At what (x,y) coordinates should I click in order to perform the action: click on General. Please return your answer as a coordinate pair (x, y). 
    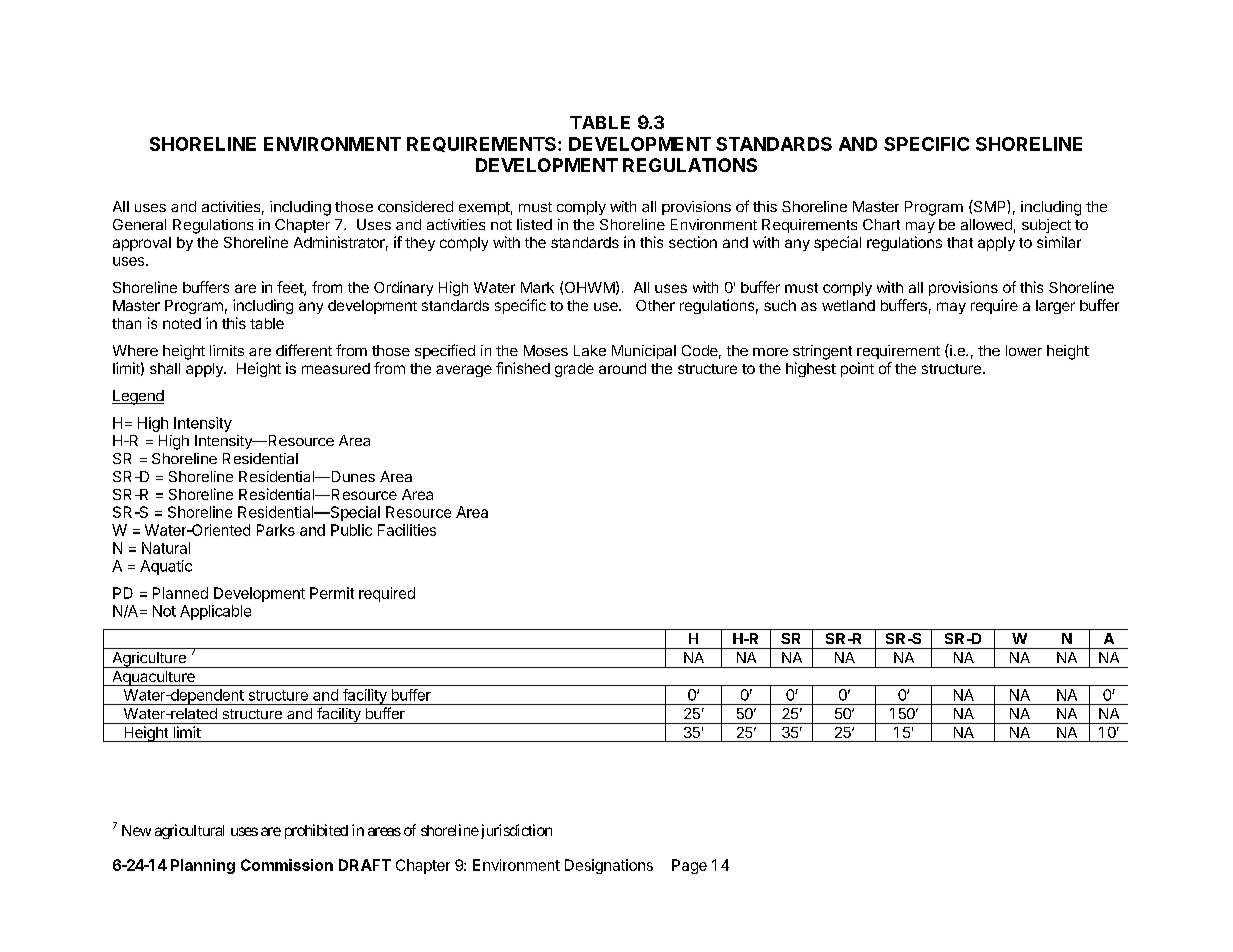
    Looking at the image, I should click on (139, 224).
